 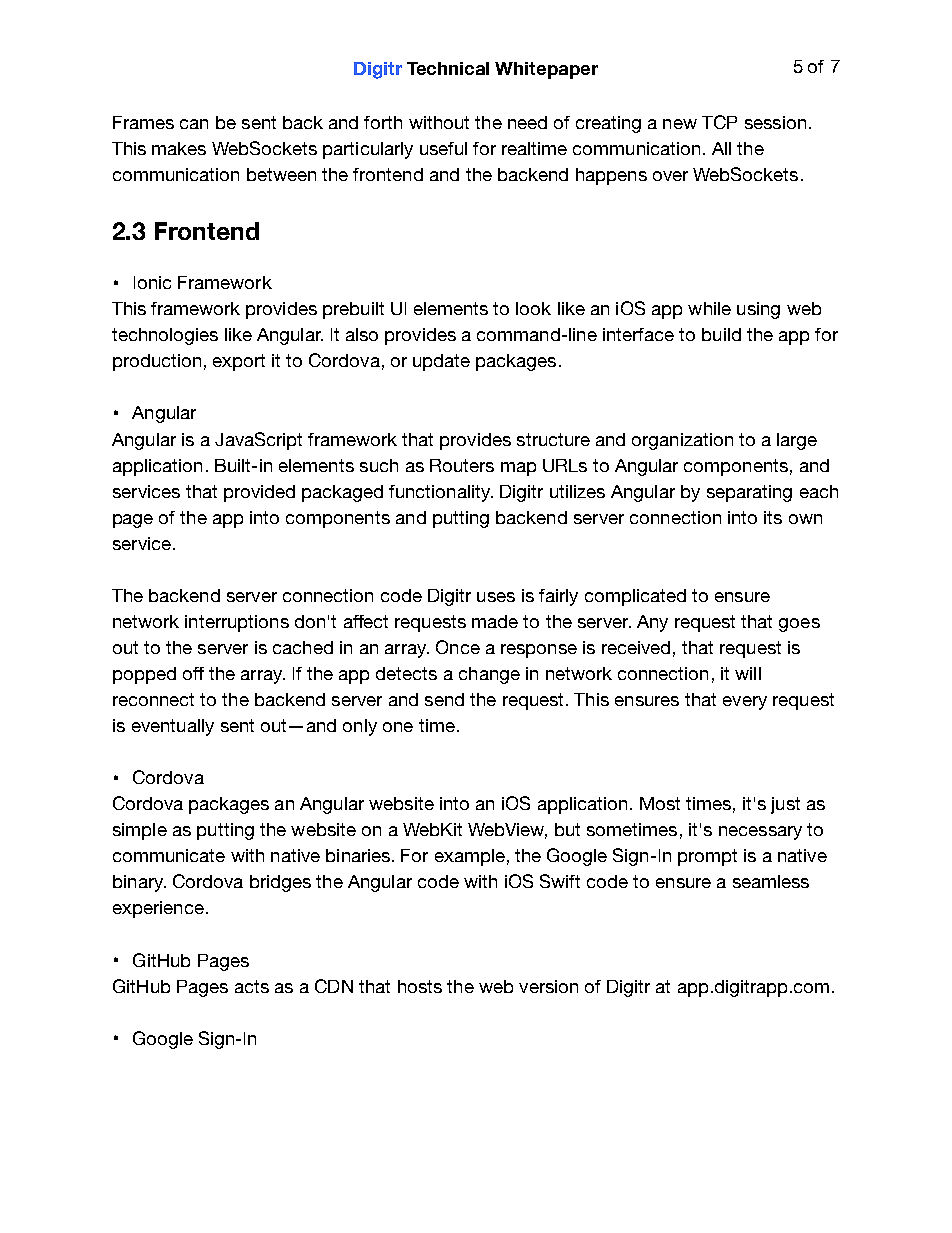 What do you see at coordinates (448, 68) in the screenshot?
I see `Technical` at bounding box center [448, 68].
